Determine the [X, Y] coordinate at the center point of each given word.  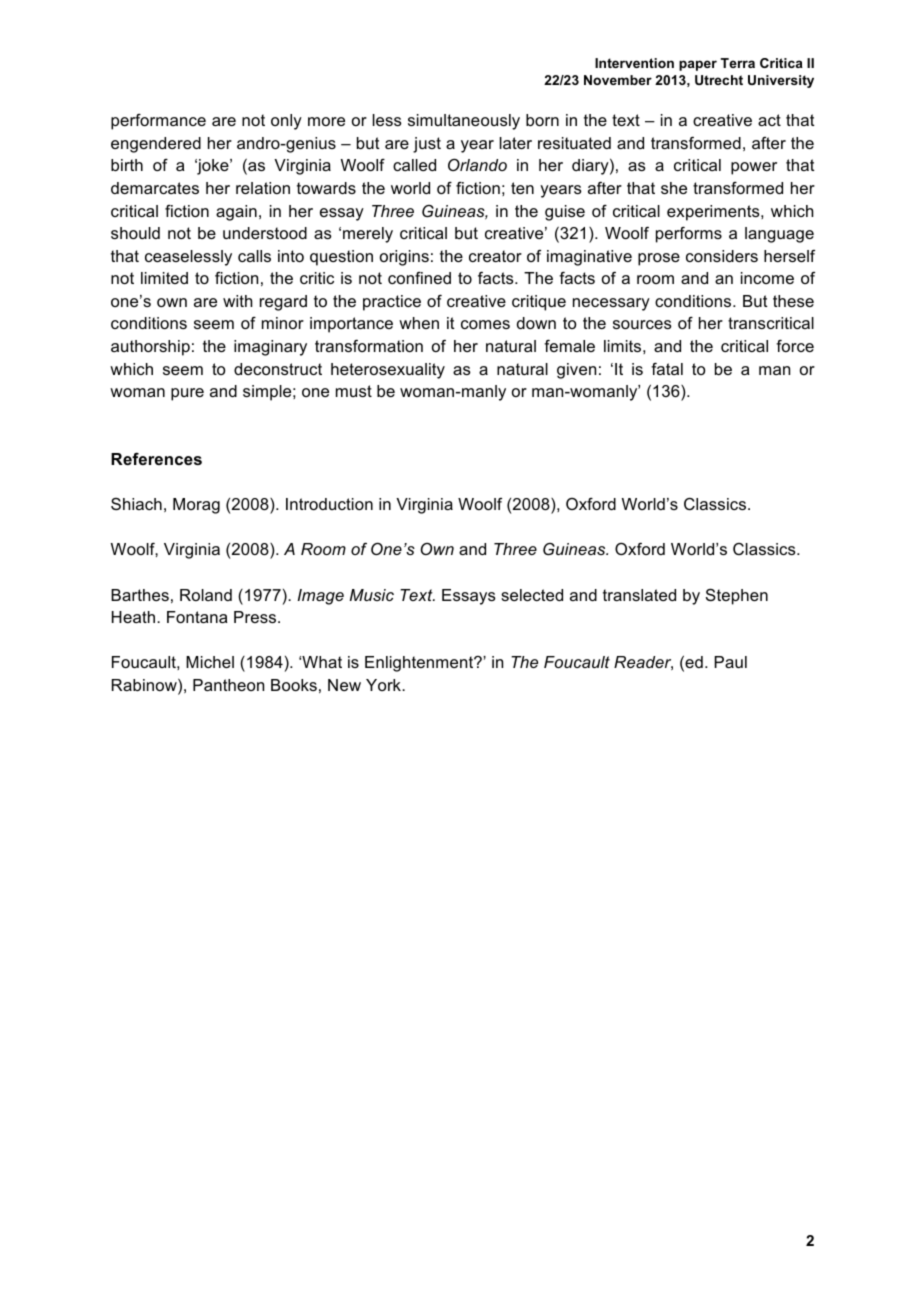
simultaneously [464, 122]
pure [187, 394]
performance [158, 122]
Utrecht [719, 80]
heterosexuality [388, 371]
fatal [667, 369]
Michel [210, 662]
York [385, 685]
